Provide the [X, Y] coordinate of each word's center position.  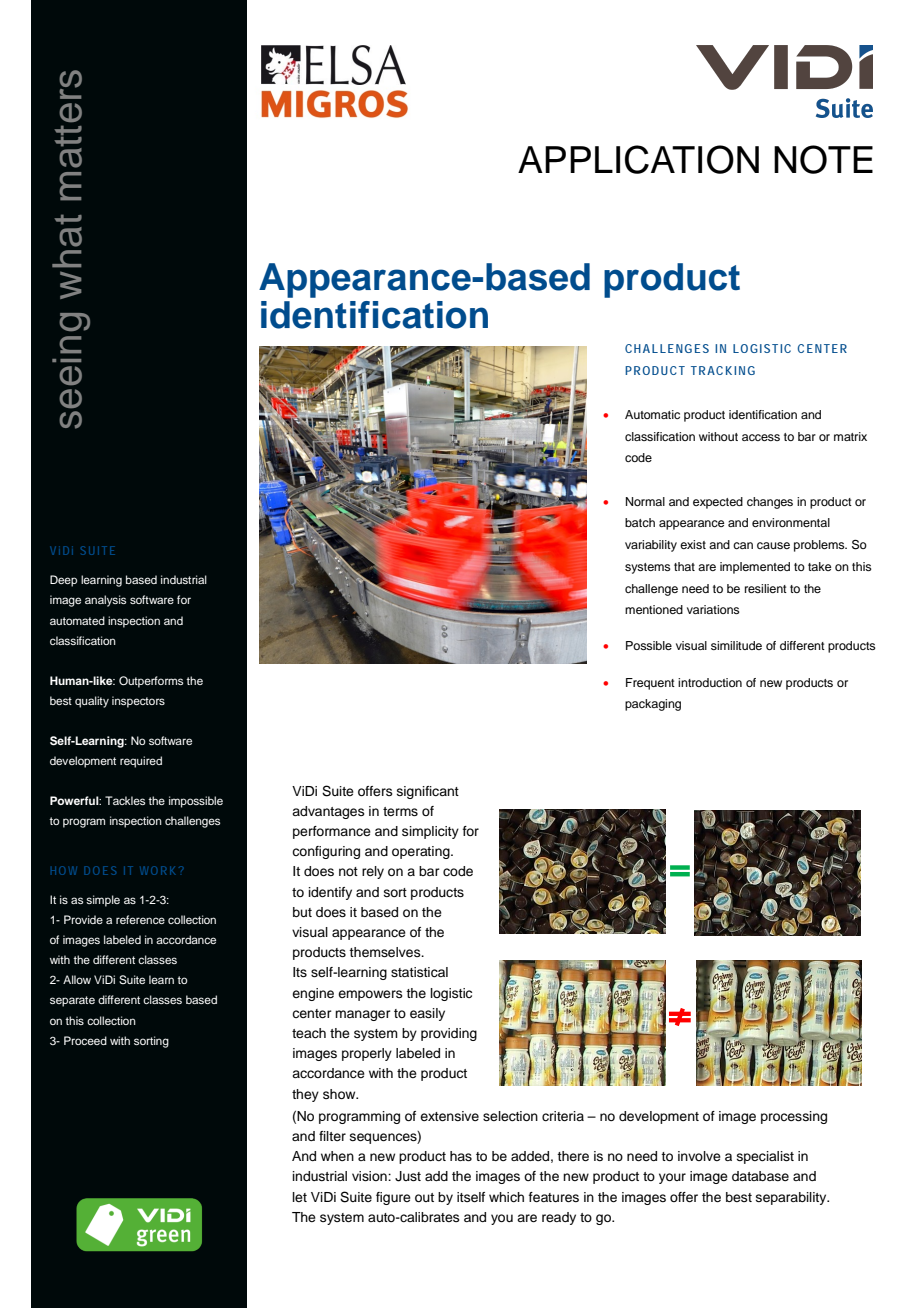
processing [794, 1117]
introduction [710, 682]
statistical [419, 972]
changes [770, 503]
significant [428, 792]
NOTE [823, 159]
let [300, 1197]
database [760, 1176]
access [761, 437]
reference [140, 919]
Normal [645, 501]
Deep [63, 581]
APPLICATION [638, 159]
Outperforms [151, 682]
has [461, 1156]
